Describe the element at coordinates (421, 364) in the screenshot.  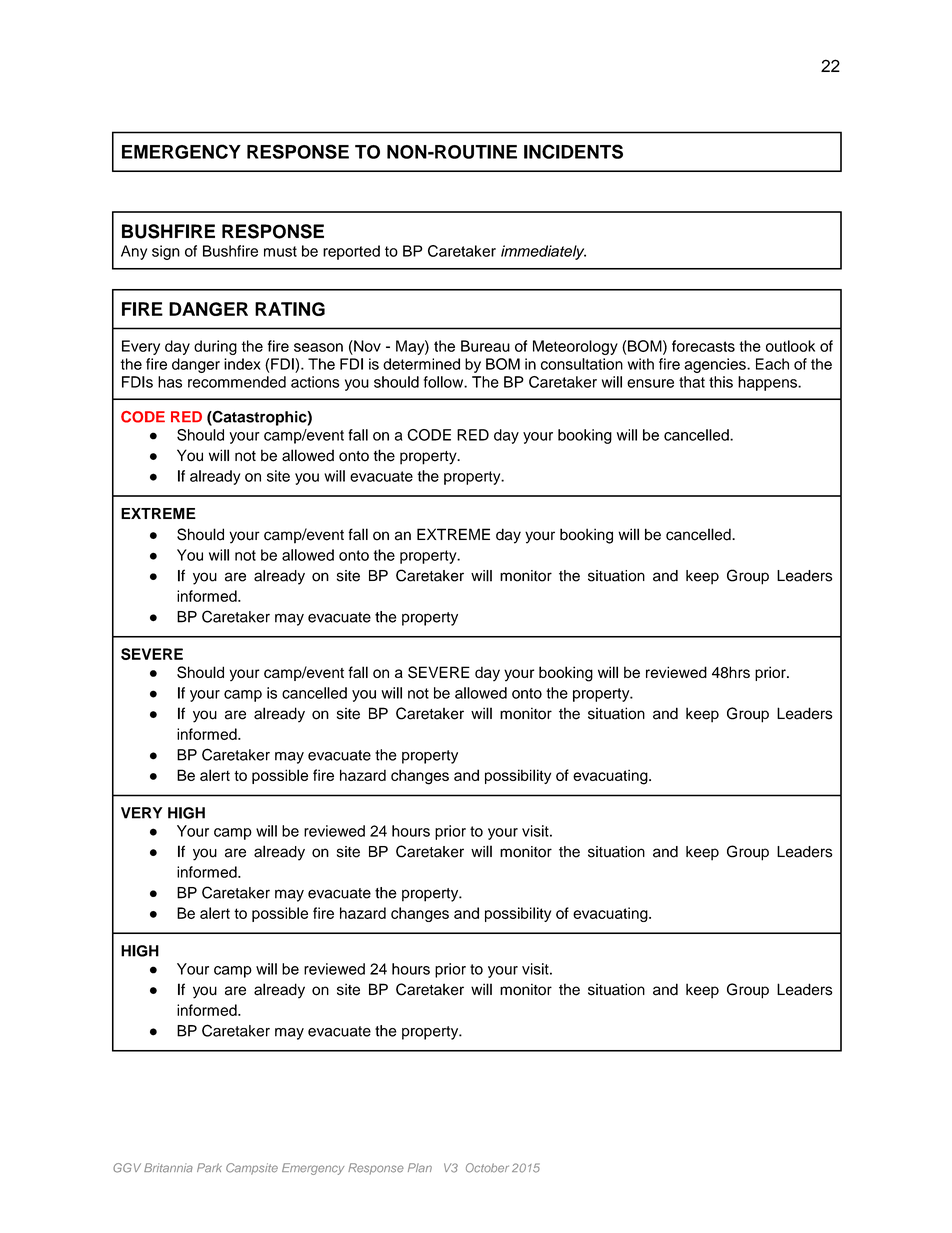
I see `determined` at that location.
